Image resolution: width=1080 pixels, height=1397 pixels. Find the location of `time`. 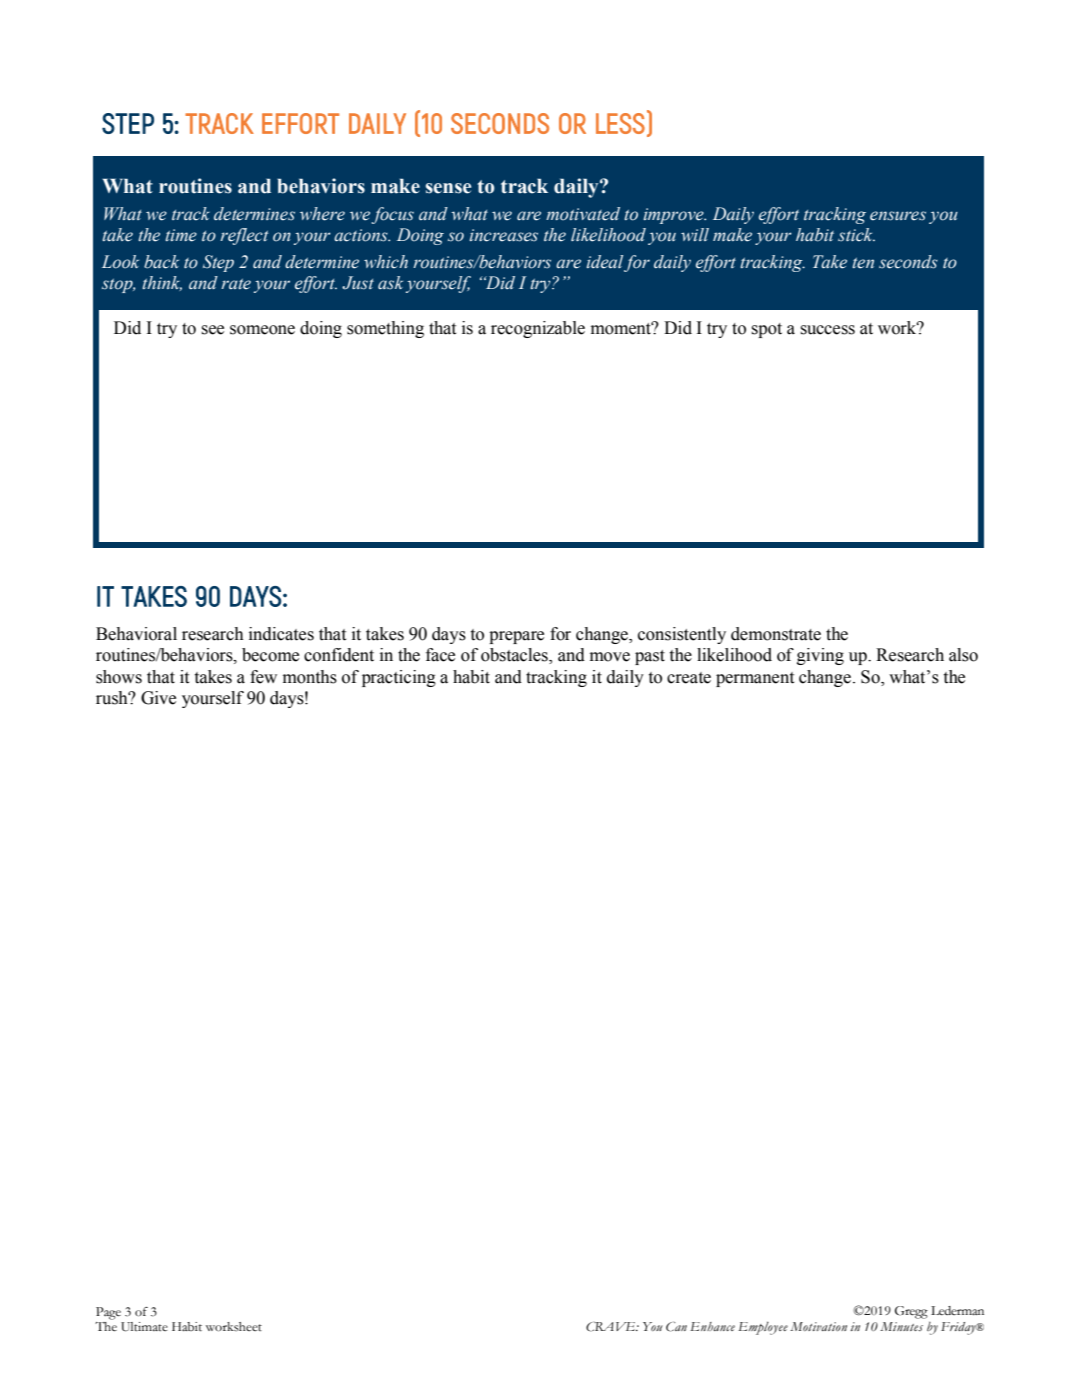

time is located at coordinates (181, 235).
